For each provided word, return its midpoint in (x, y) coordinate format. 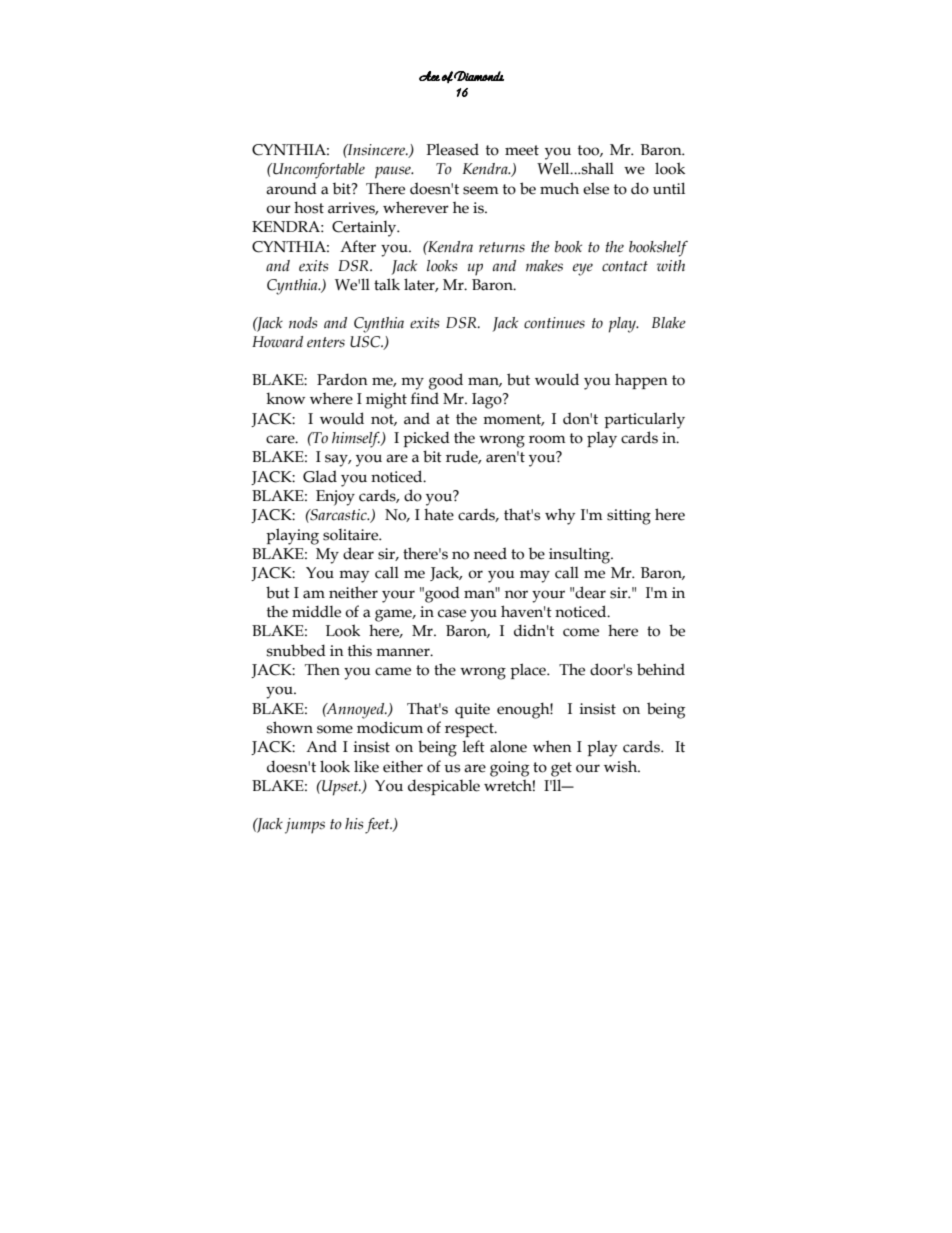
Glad (320, 476)
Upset (340, 788)
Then (322, 669)
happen (641, 381)
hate (439, 514)
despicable (444, 787)
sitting (629, 517)
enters (326, 342)
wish (622, 766)
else (596, 188)
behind (661, 669)
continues (554, 323)
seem (481, 190)
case (452, 613)
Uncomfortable (318, 171)
